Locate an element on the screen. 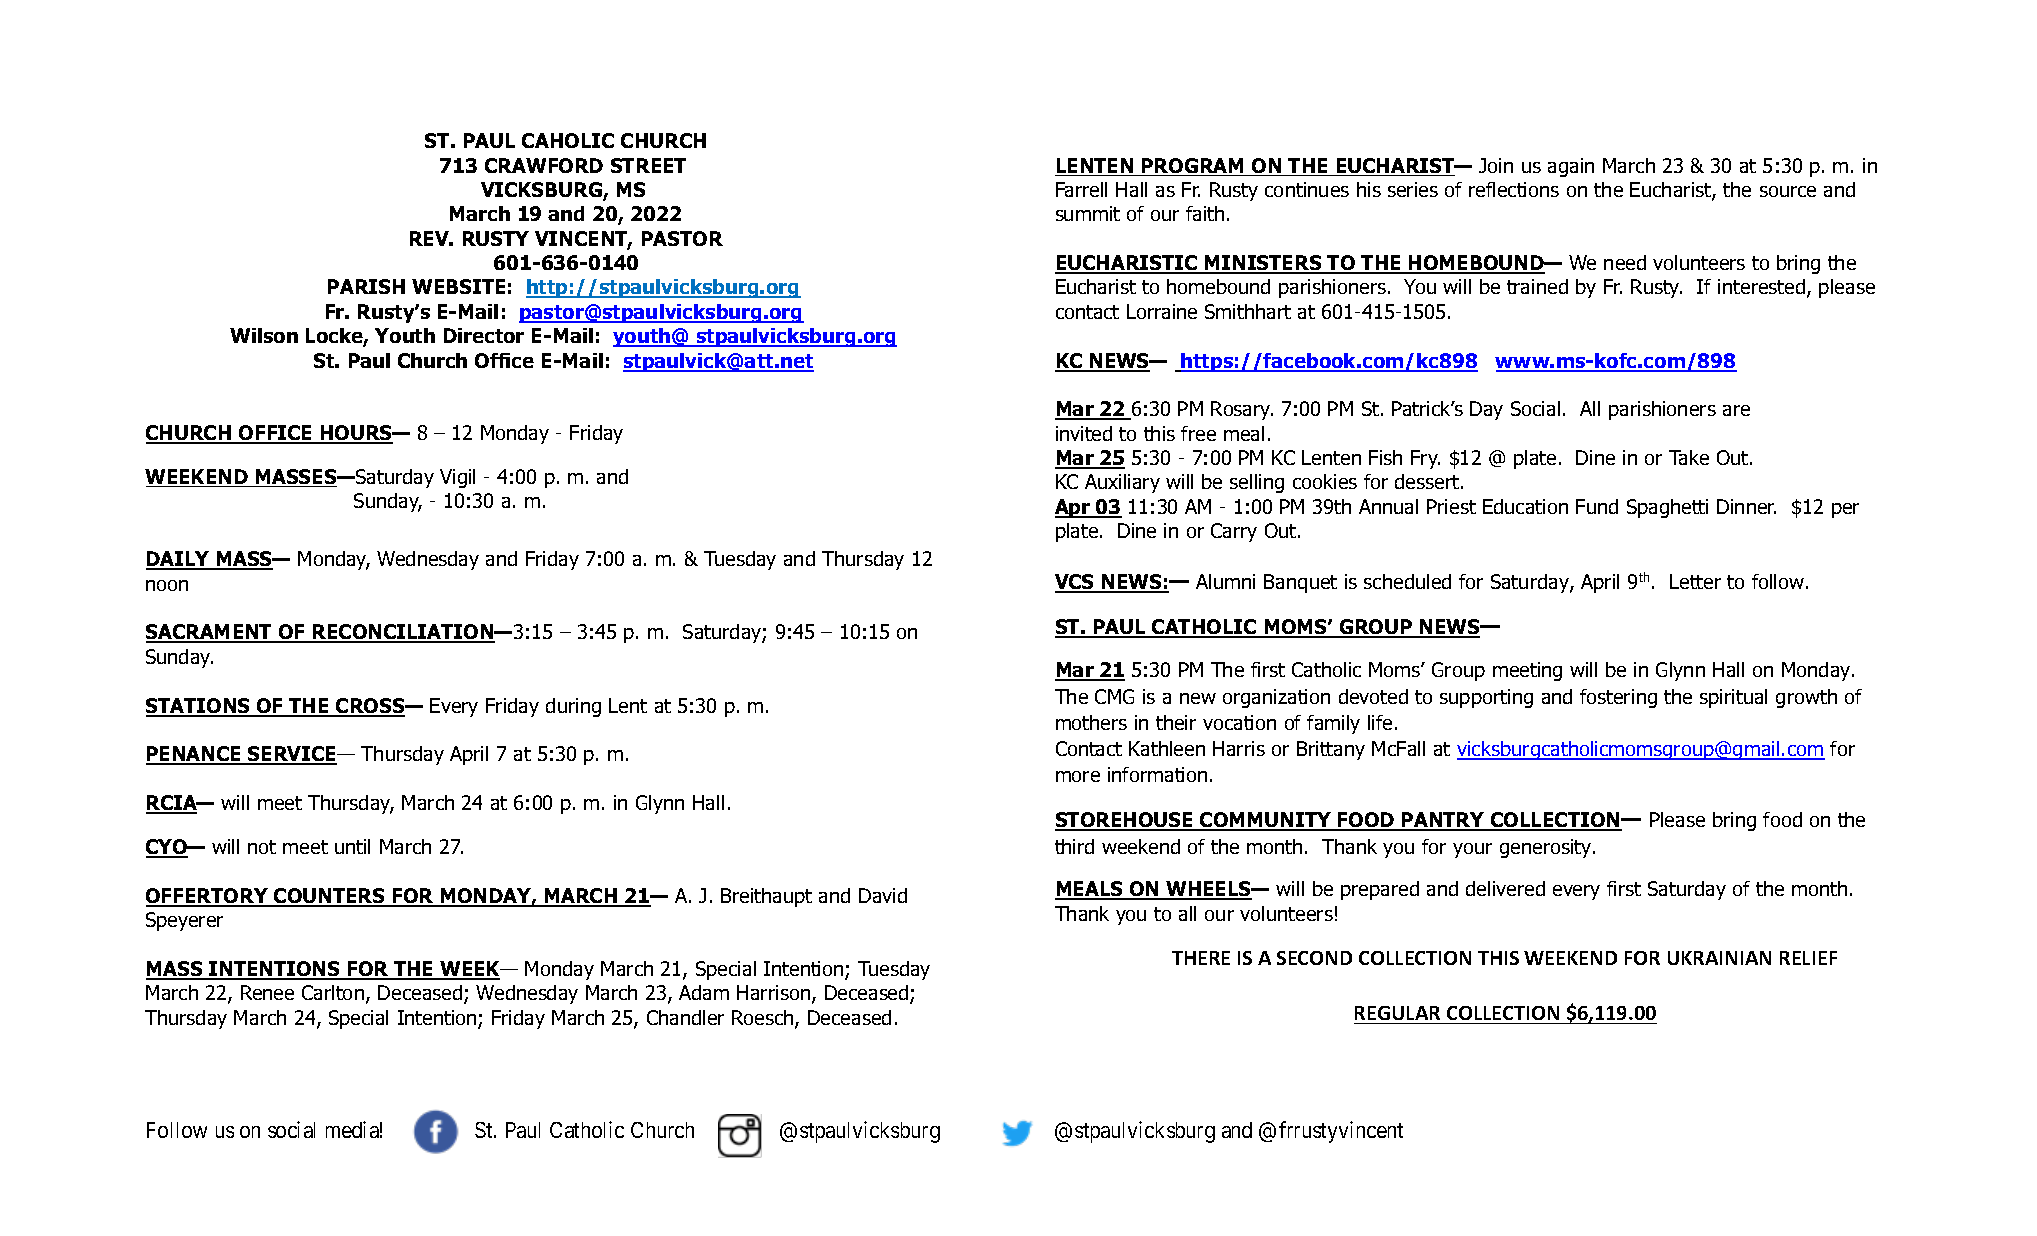 The image size is (2037, 1236). UKRAINIAN is located at coordinates (1719, 958).
